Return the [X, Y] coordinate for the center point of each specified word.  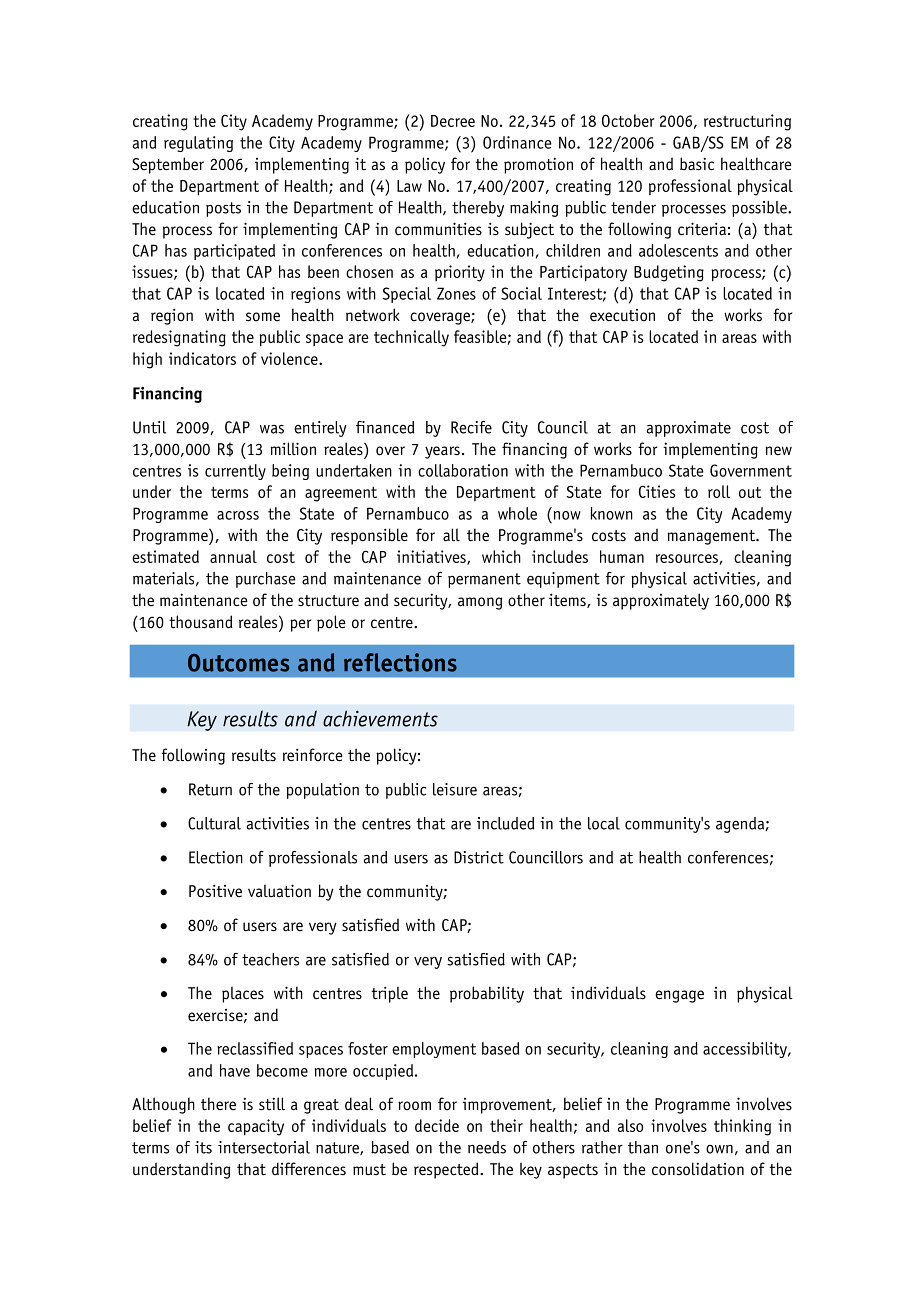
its [203, 1147]
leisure [455, 789]
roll [719, 491]
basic [697, 164]
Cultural [214, 823]
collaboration [463, 470]
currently [235, 472]
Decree [453, 121]
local [604, 823]
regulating [198, 144]
